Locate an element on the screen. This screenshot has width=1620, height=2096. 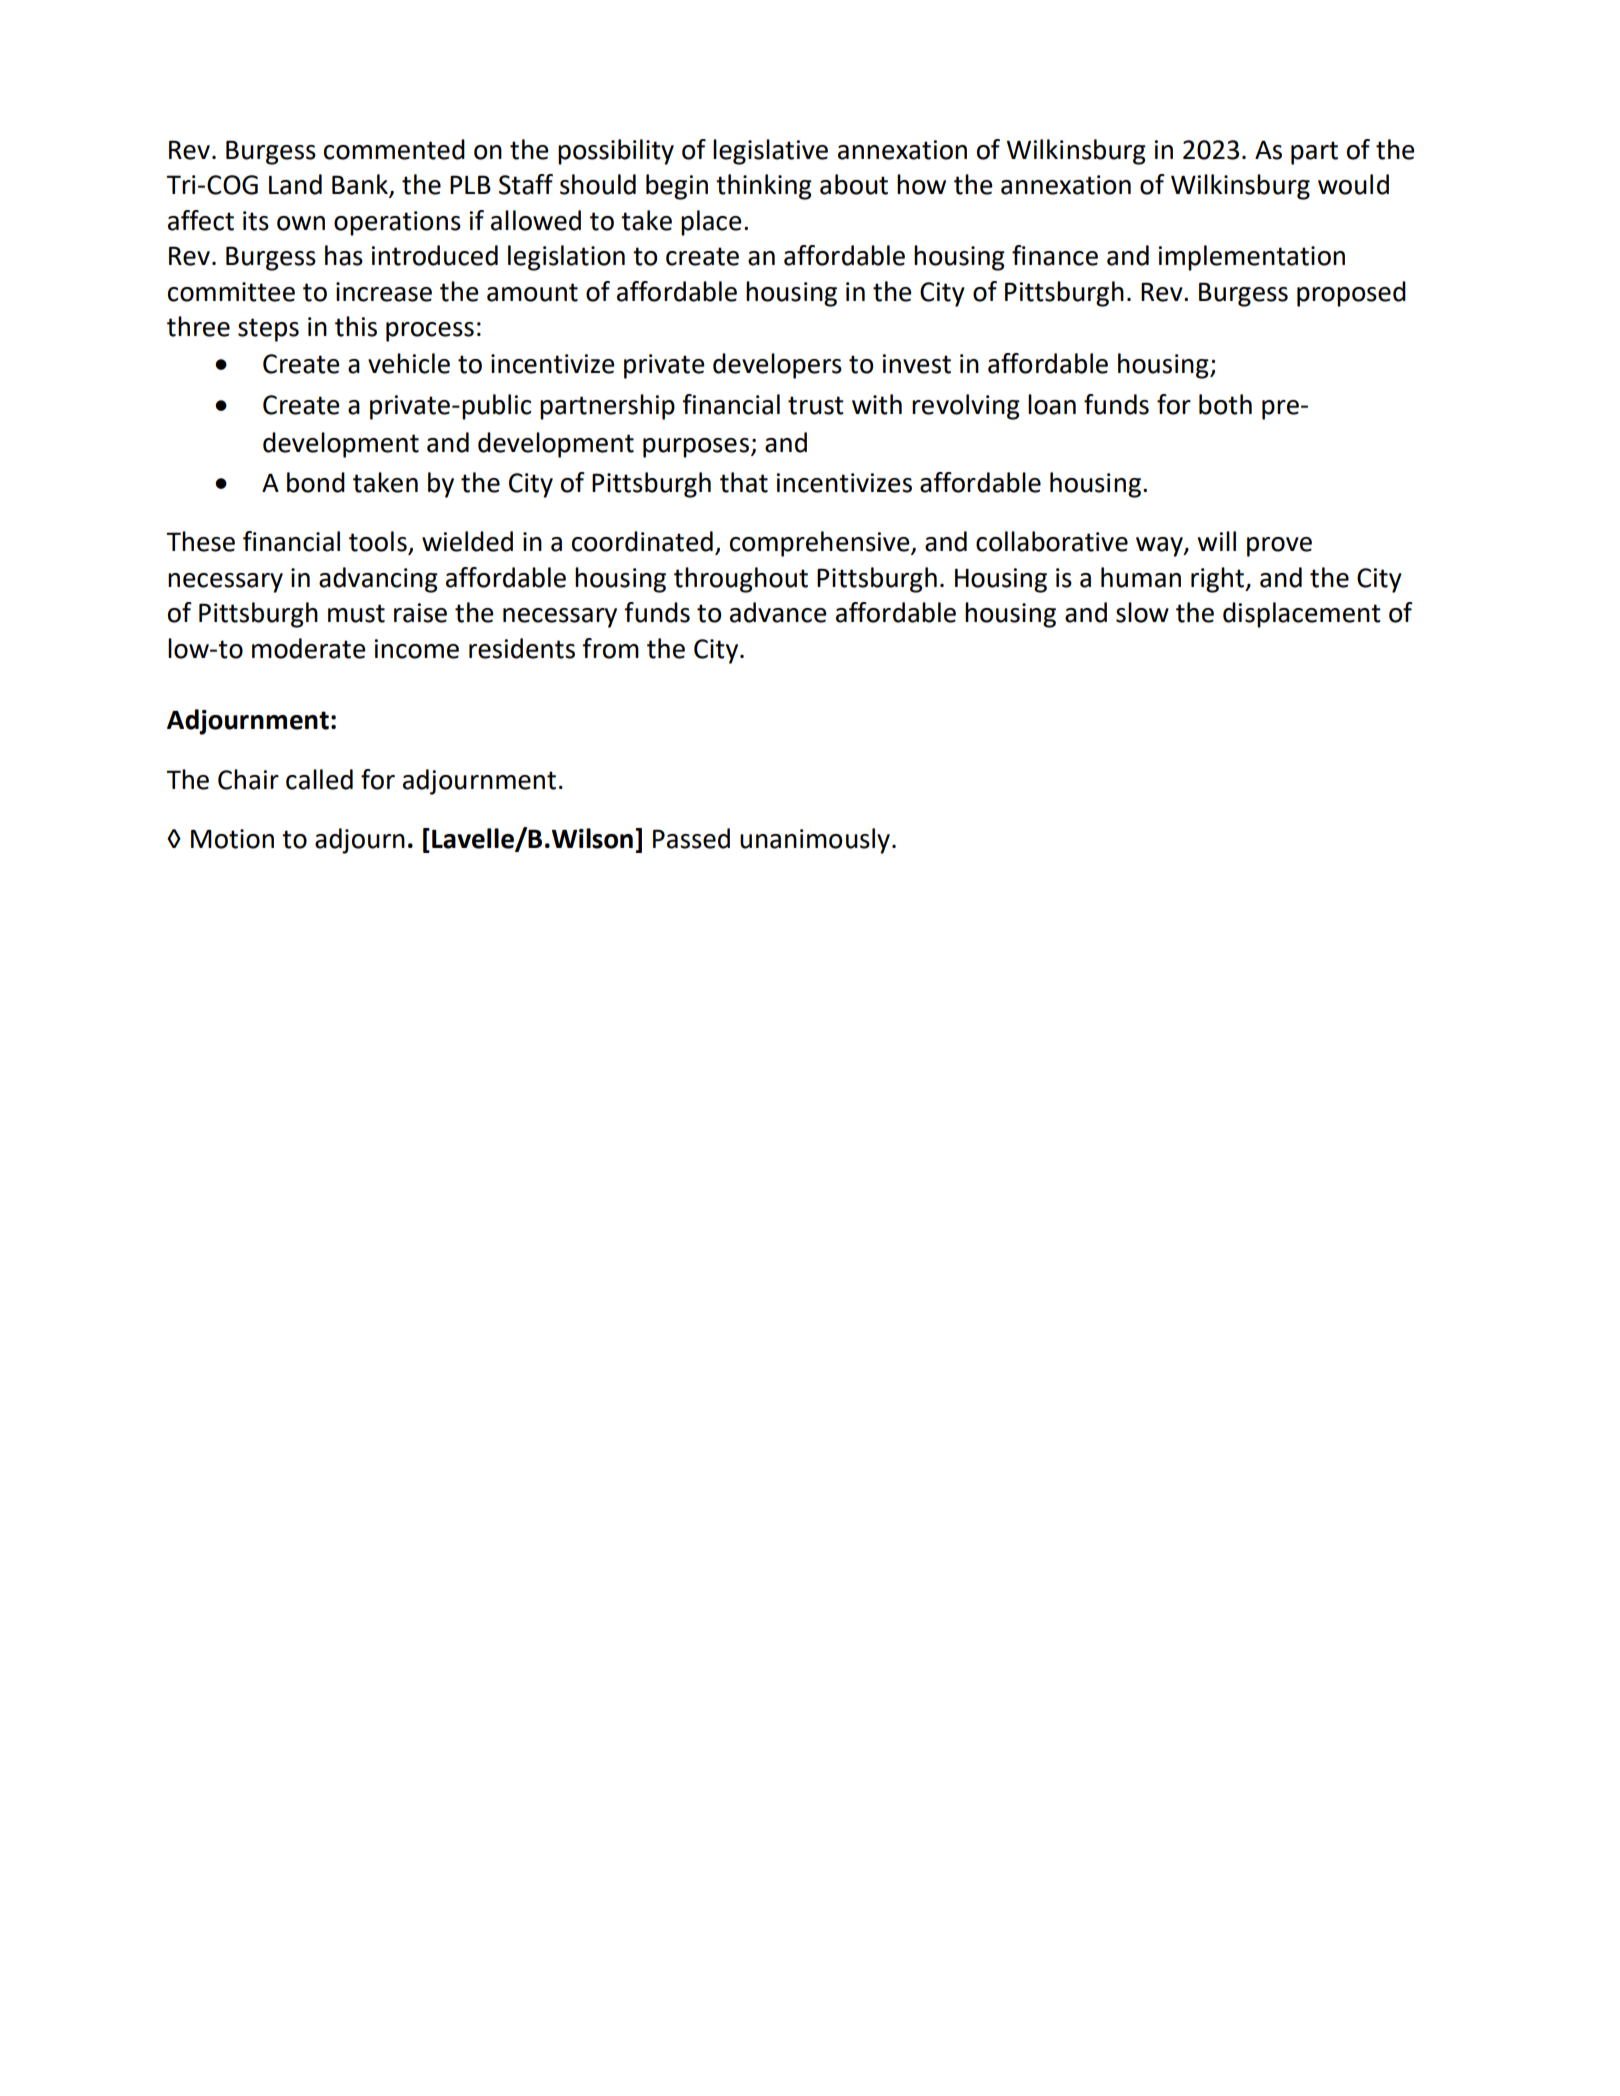
Passed is located at coordinates (691, 838).
